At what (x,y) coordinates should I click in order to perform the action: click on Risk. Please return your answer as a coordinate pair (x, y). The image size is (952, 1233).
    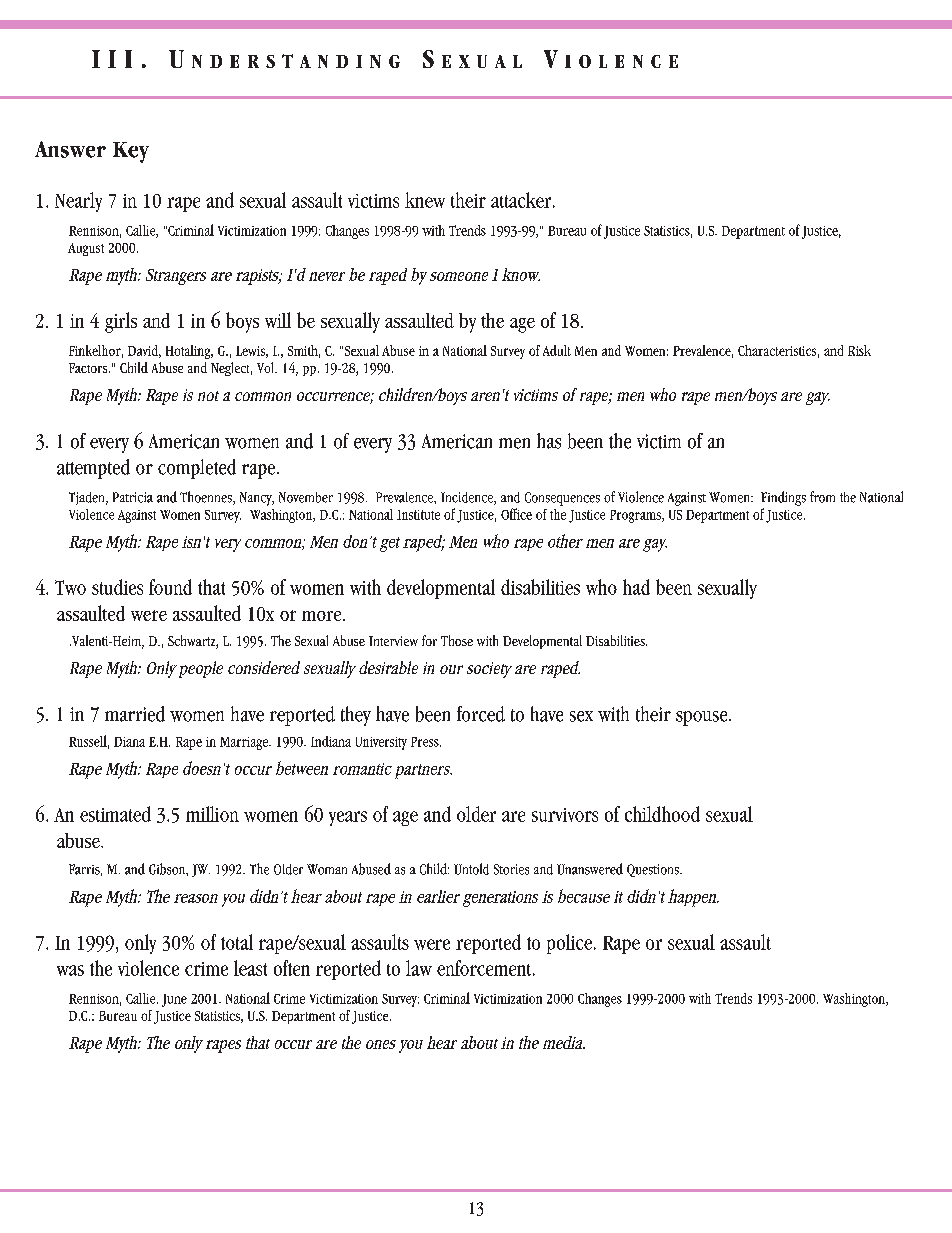
    Looking at the image, I should click on (859, 350).
